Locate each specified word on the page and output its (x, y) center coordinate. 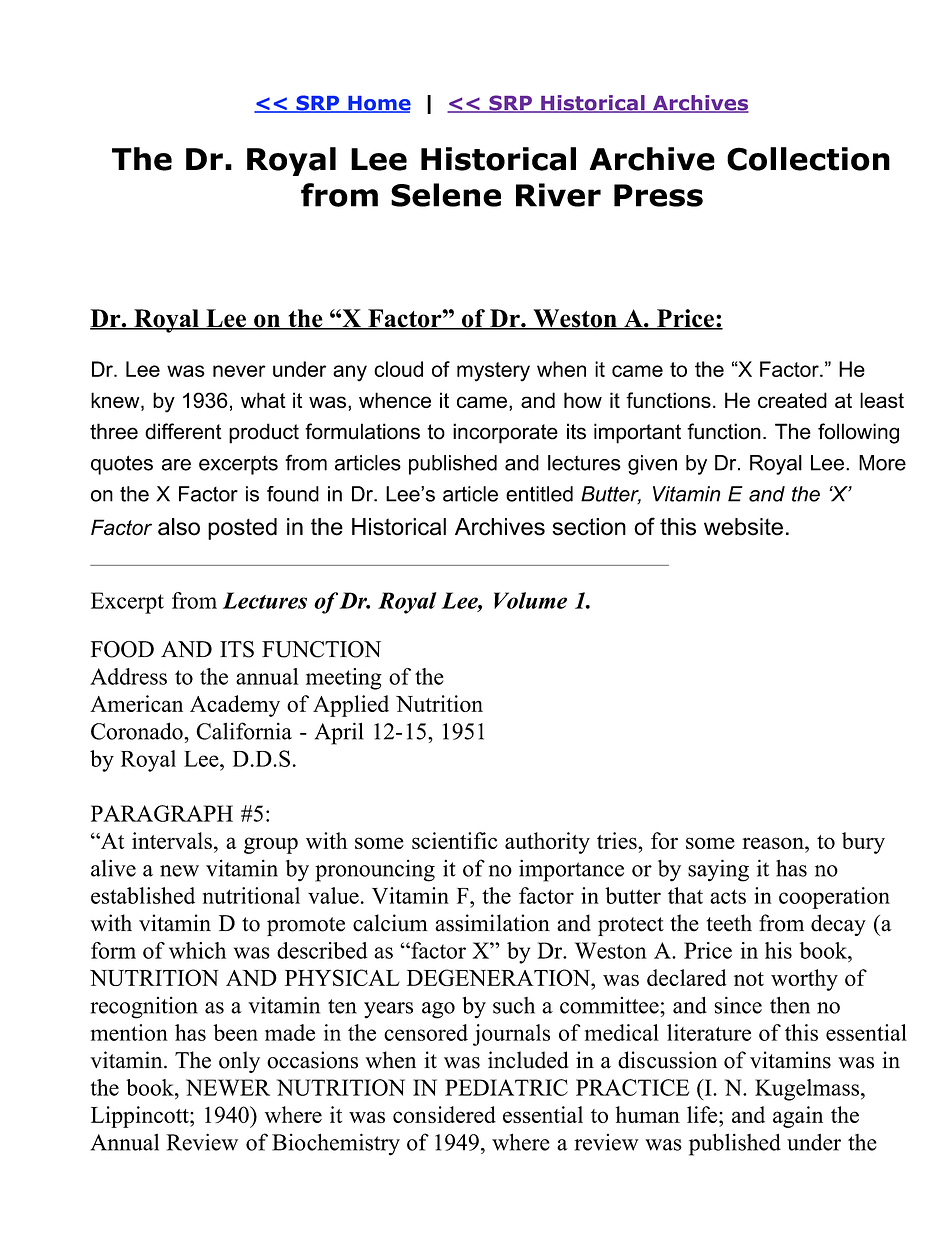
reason (774, 843)
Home (378, 104)
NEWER (228, 1087)
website (743, 527)
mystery (493, 372)
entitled (539, 494)
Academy (235, 706)
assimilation (492, 923)
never (239, 371)
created (792, 400)
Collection (808, 159)
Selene (446, 195)
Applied (351, 706)
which (197, 950)
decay (838, 925)
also (179, 527)
